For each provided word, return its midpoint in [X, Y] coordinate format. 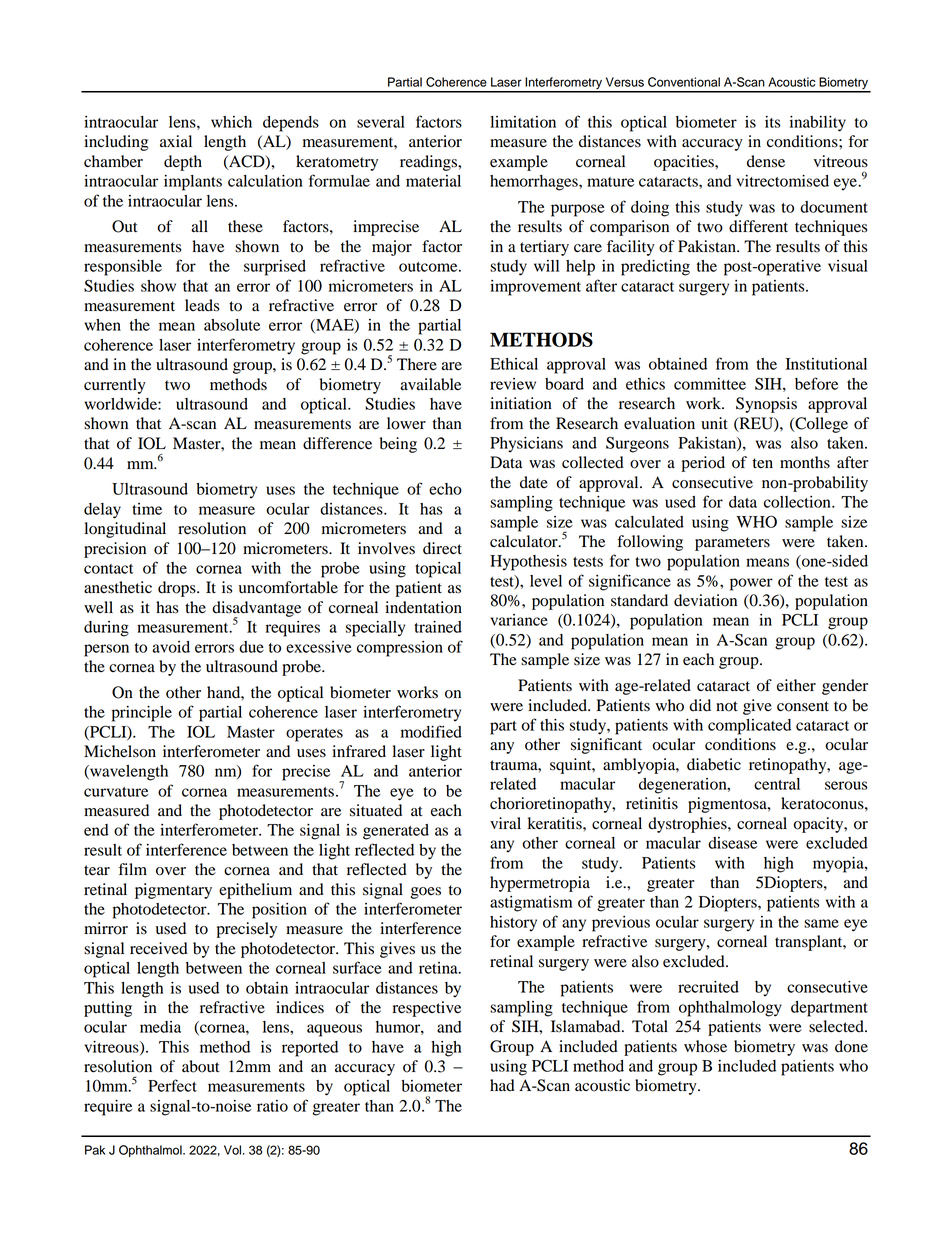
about [201, 1066]
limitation [523, 122]
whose [705, 1046]
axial [176, 141]
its [772, 122]
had [502, 1085]
